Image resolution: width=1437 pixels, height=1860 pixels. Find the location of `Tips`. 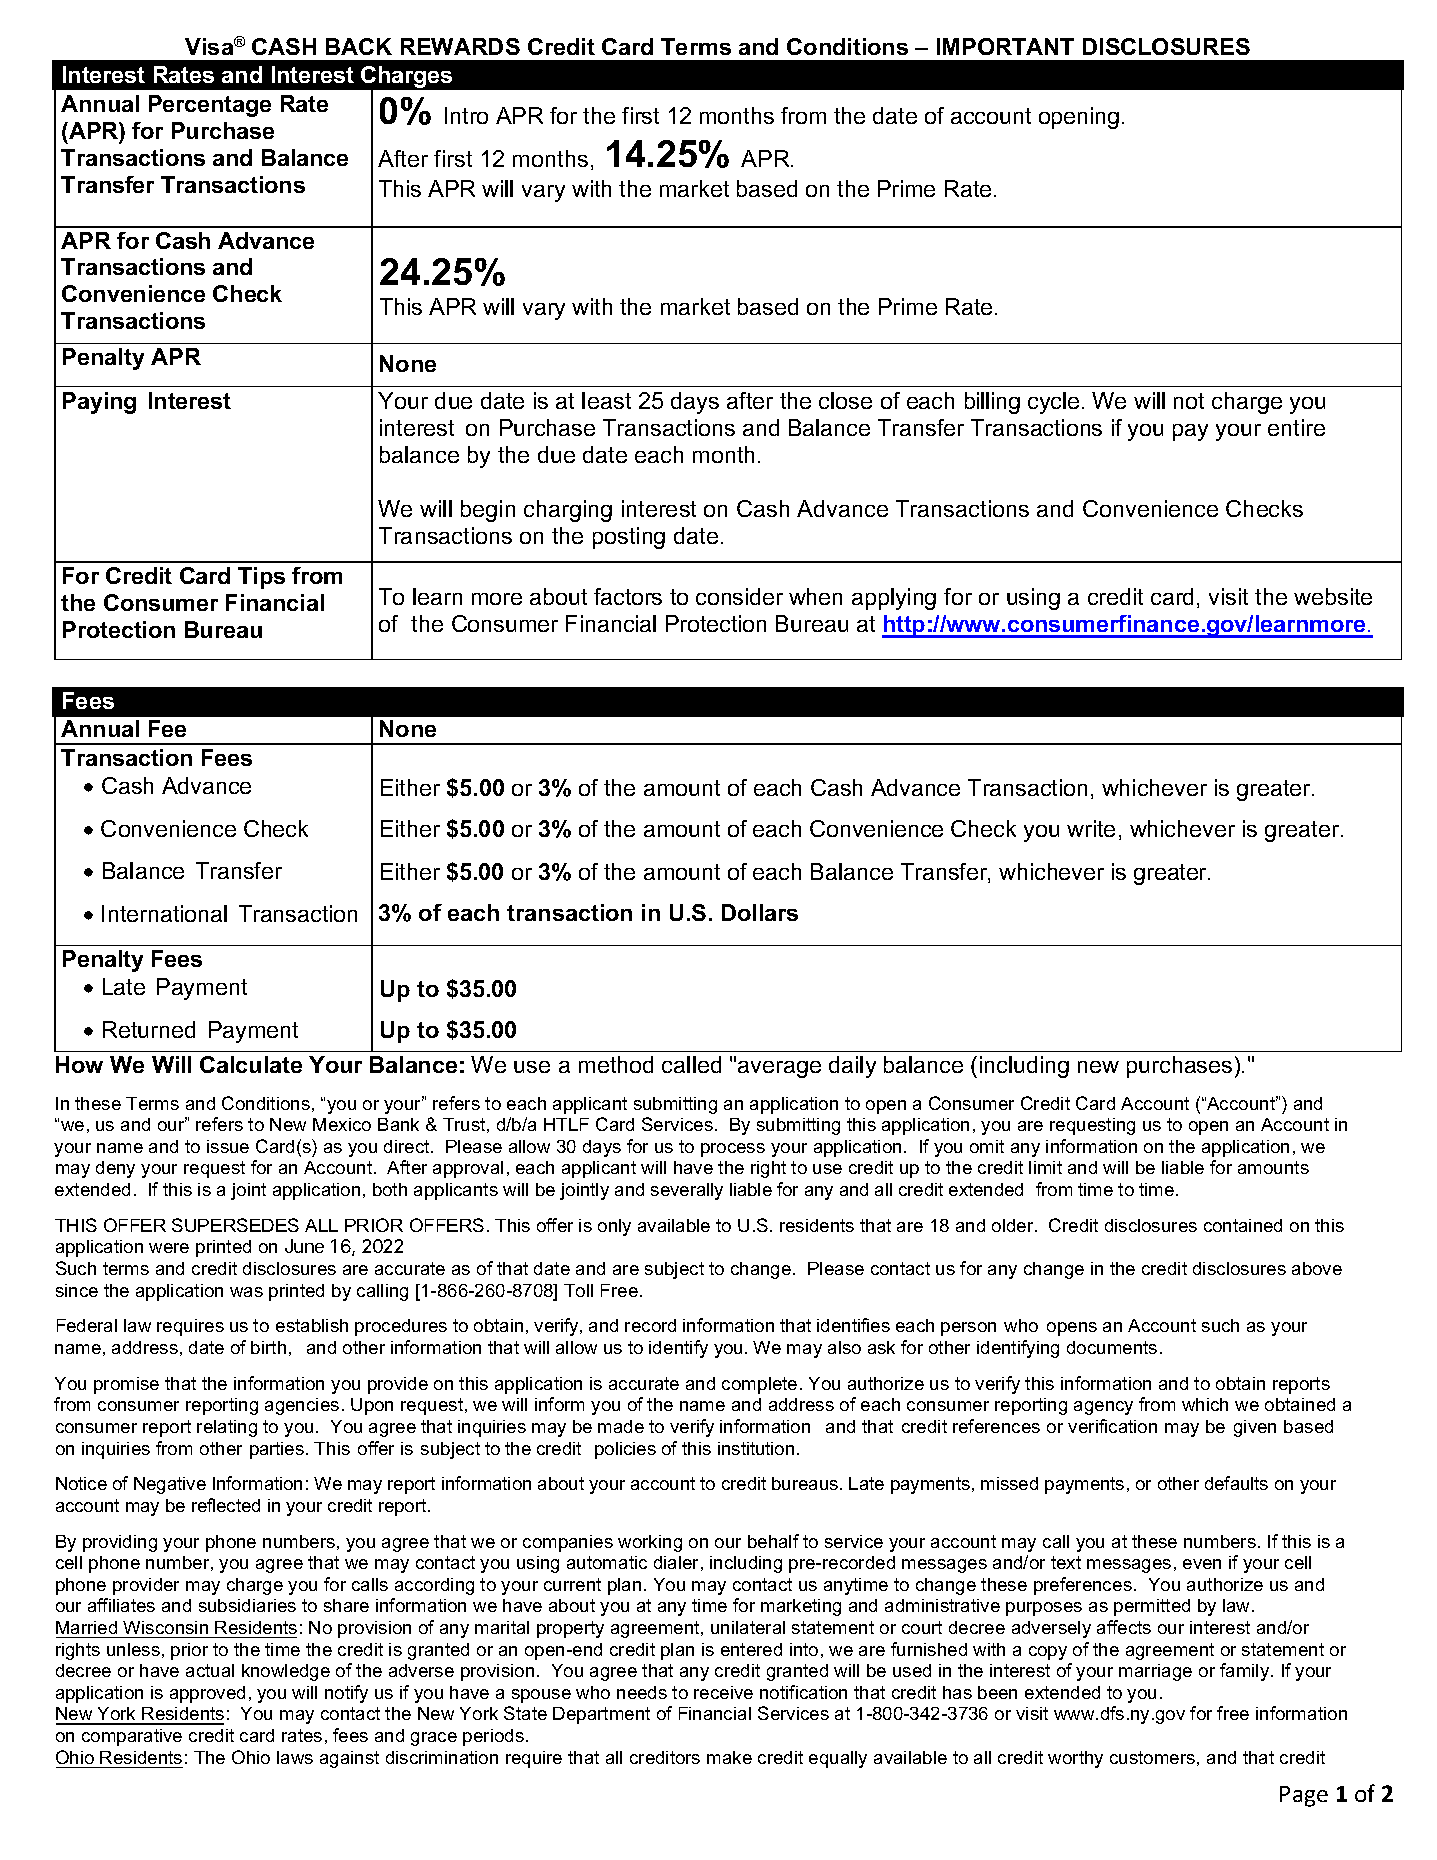

Tips is located at coordinates (261, 578).
